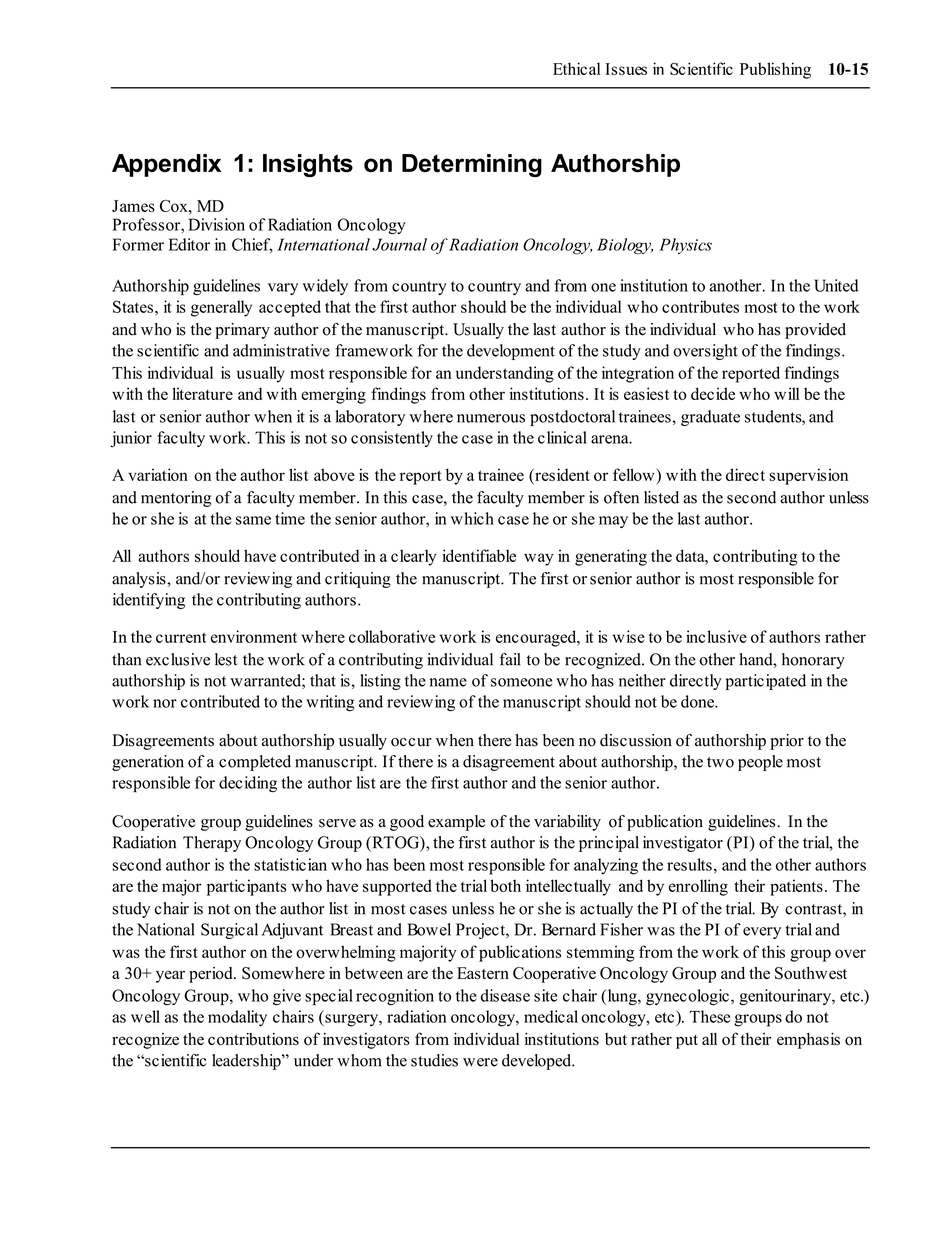  Describe the element at coordinates (710, 1016) in the screenshot. I see `These` at that location.
